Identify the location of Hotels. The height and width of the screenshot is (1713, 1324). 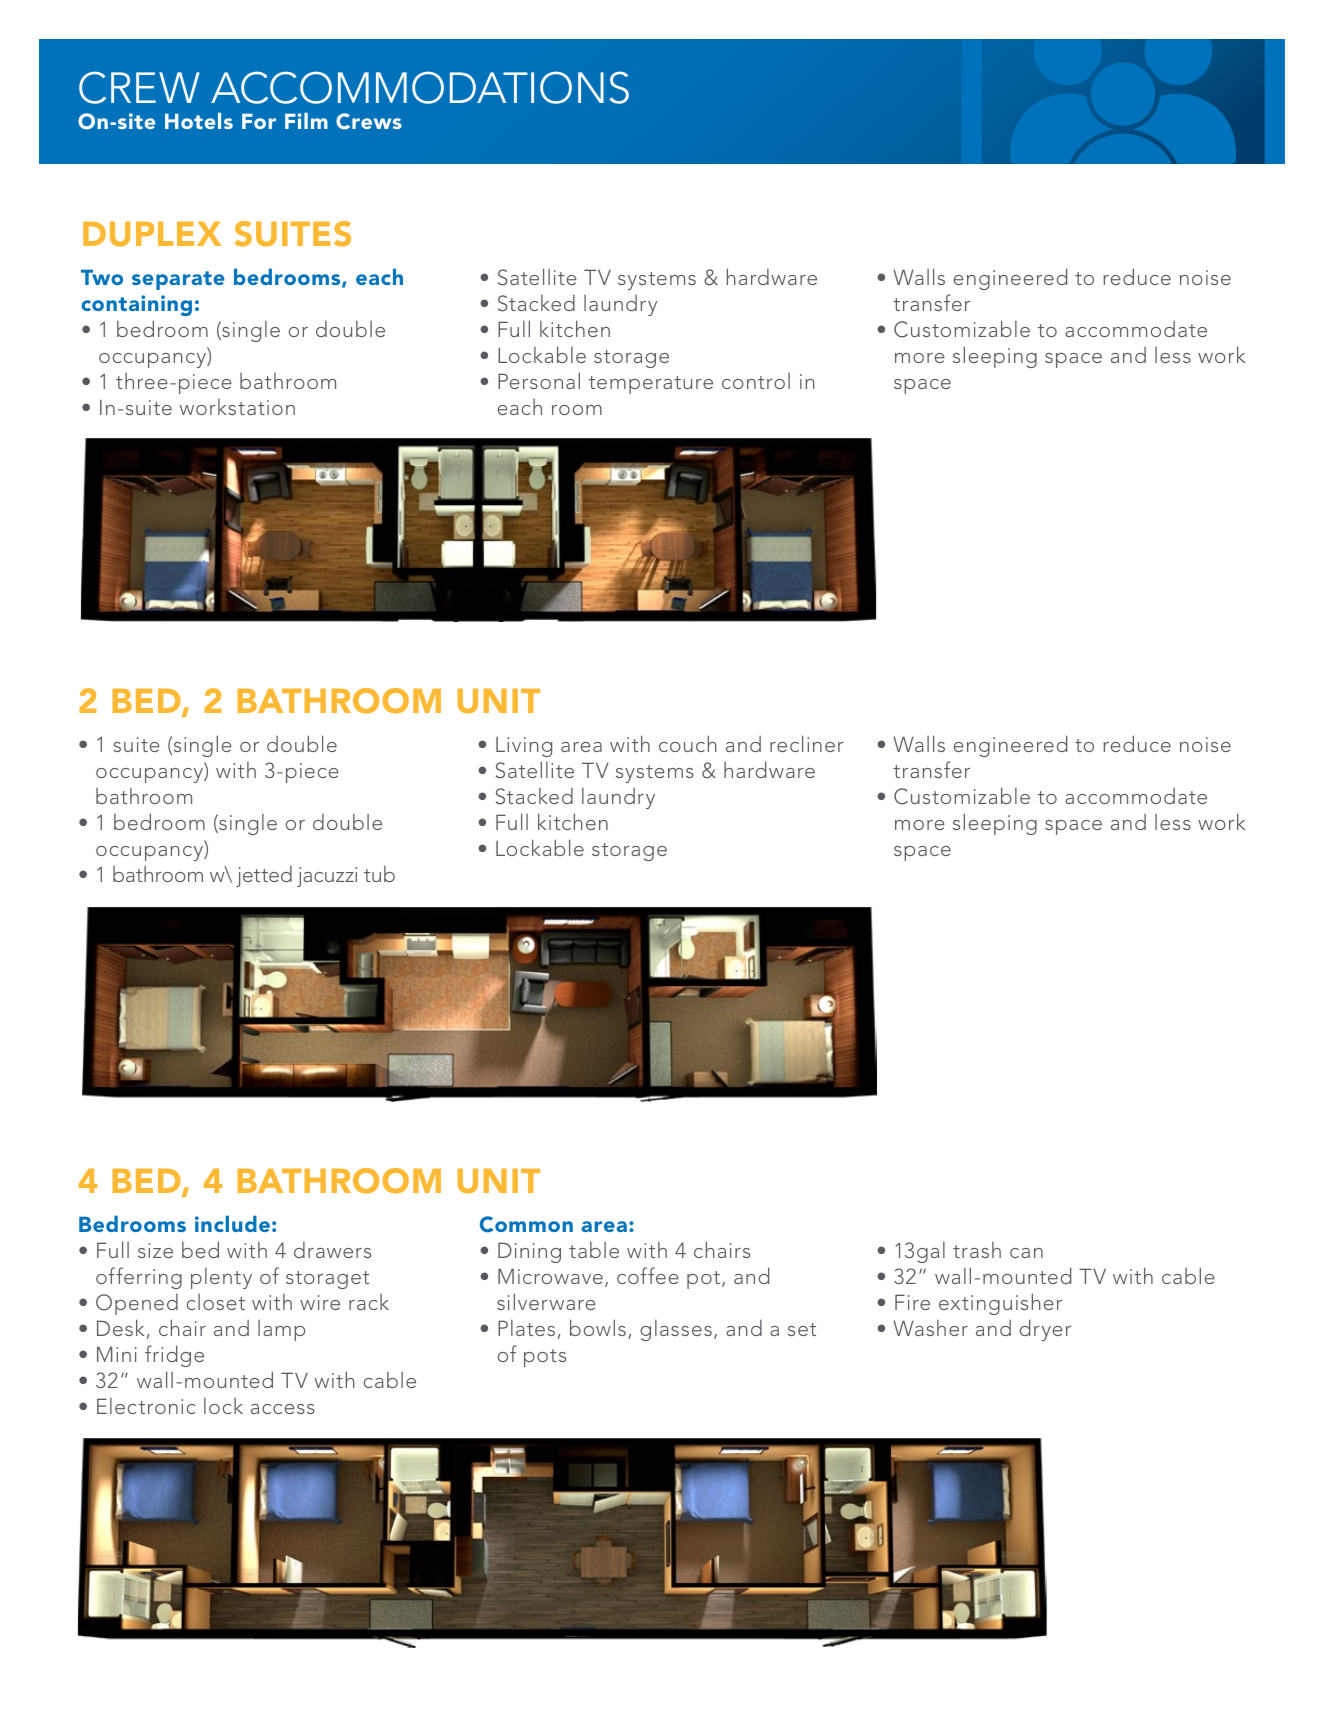
(199, 120).
